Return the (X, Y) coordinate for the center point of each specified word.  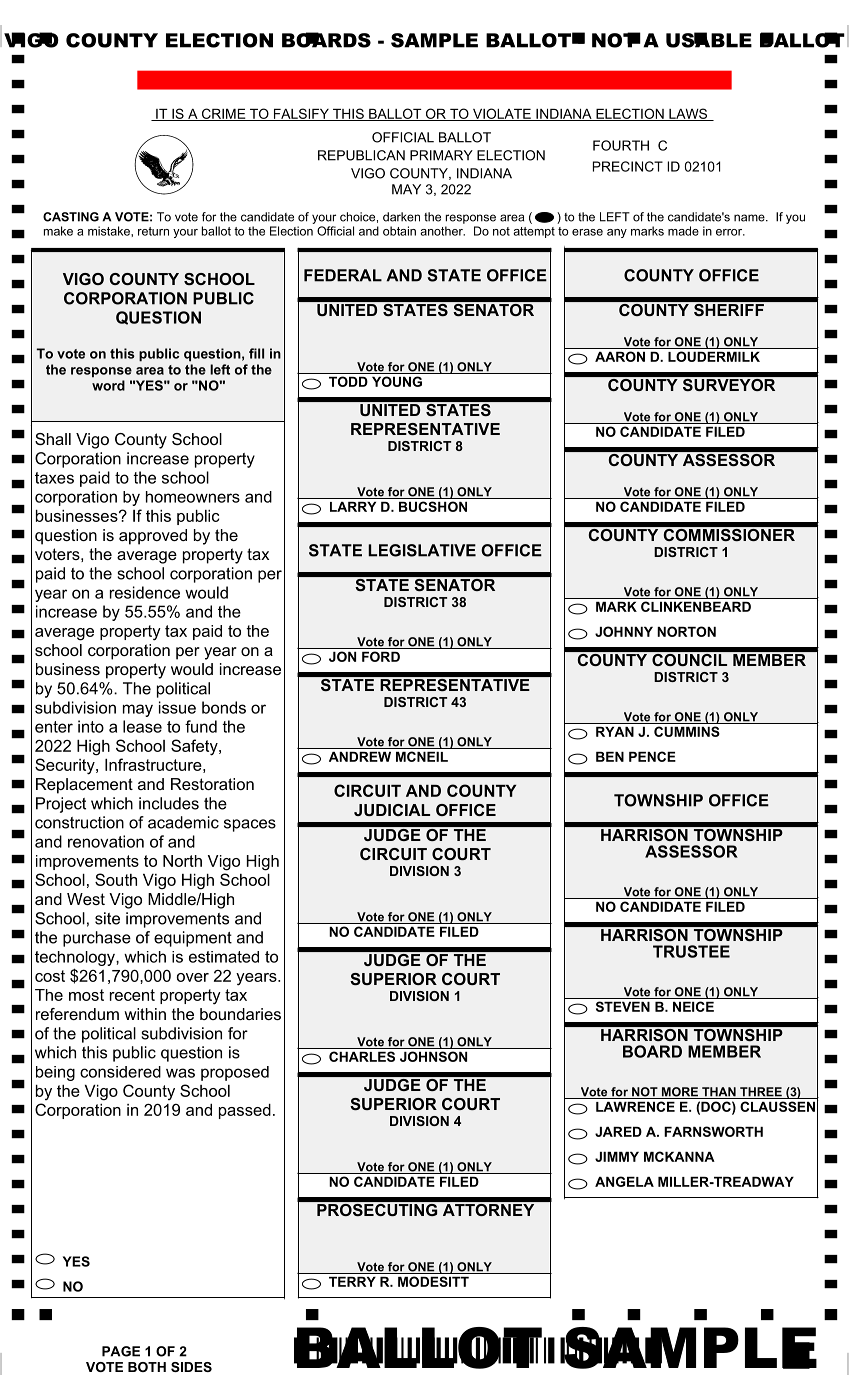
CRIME (223, 114)
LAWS (688, 114)
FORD (381, 656)
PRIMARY (441, 155)
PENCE (652, 756)
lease (142, 726)
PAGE (121, 1351)
